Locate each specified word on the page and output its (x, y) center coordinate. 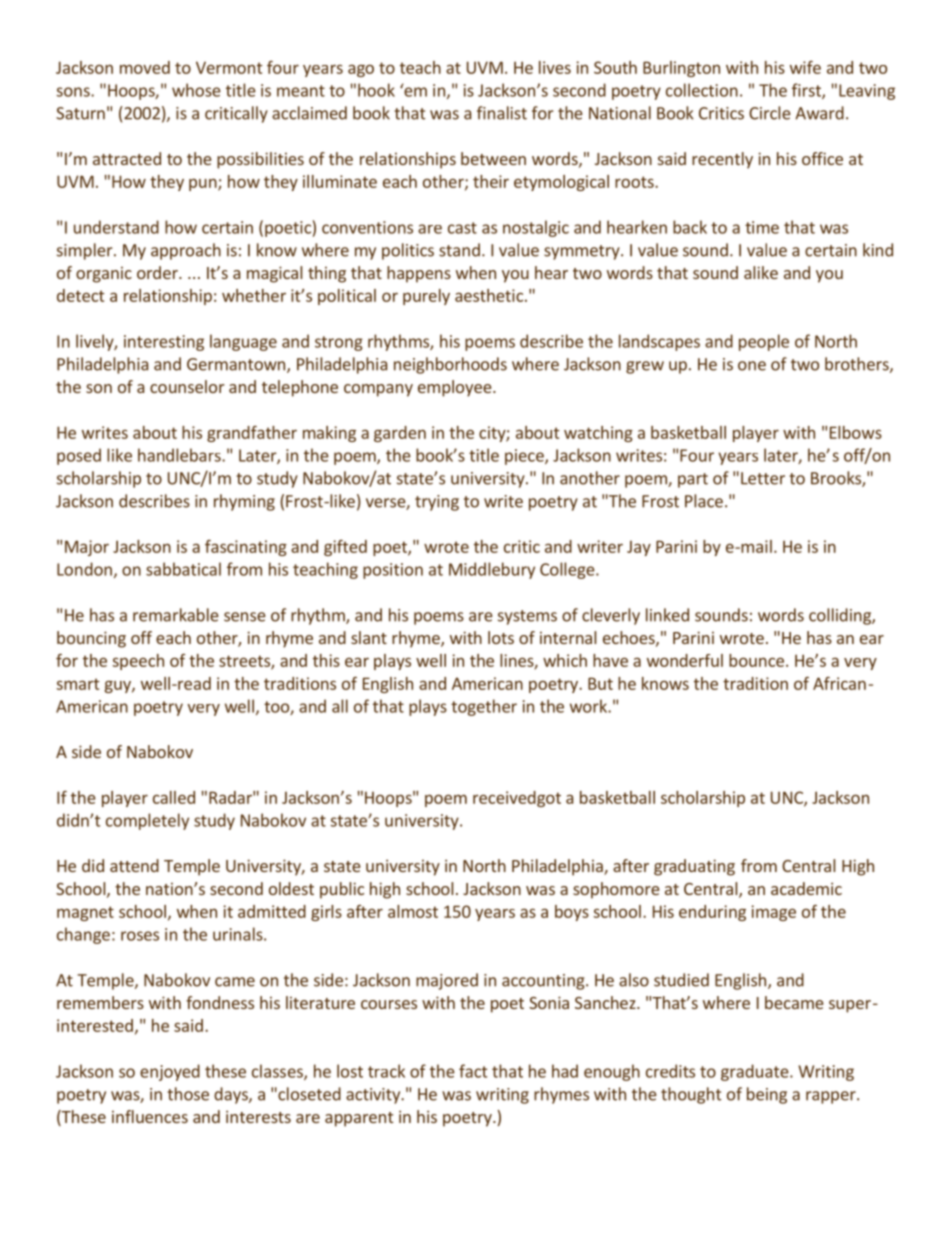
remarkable (176, 615)
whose (196, 90)
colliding (841, 616)
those (188, 1094)
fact (473, 1071)
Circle (770, 113)
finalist (502, 113)
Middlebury (492, 570)
